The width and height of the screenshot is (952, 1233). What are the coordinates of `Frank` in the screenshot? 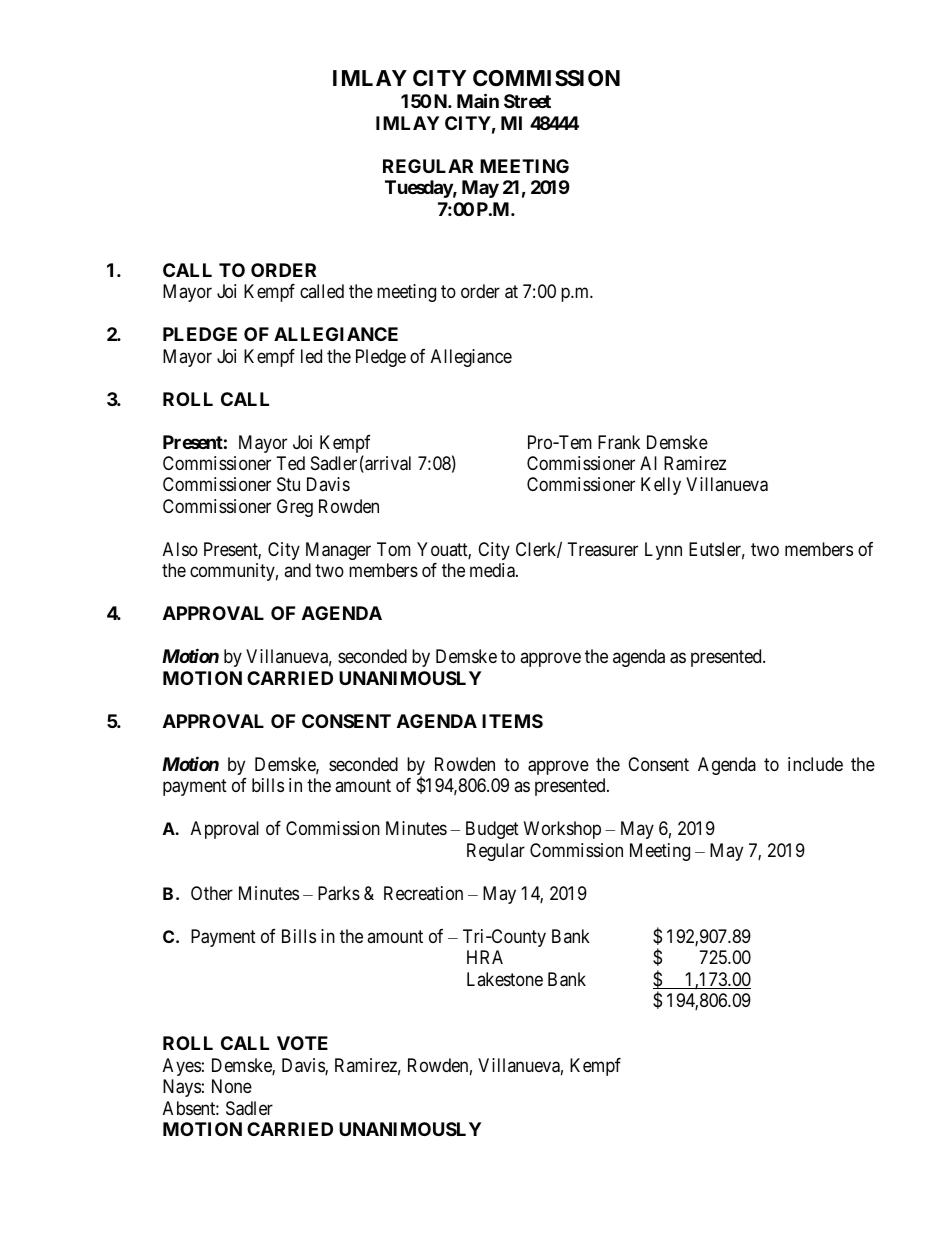 It's located at (619, 442).
